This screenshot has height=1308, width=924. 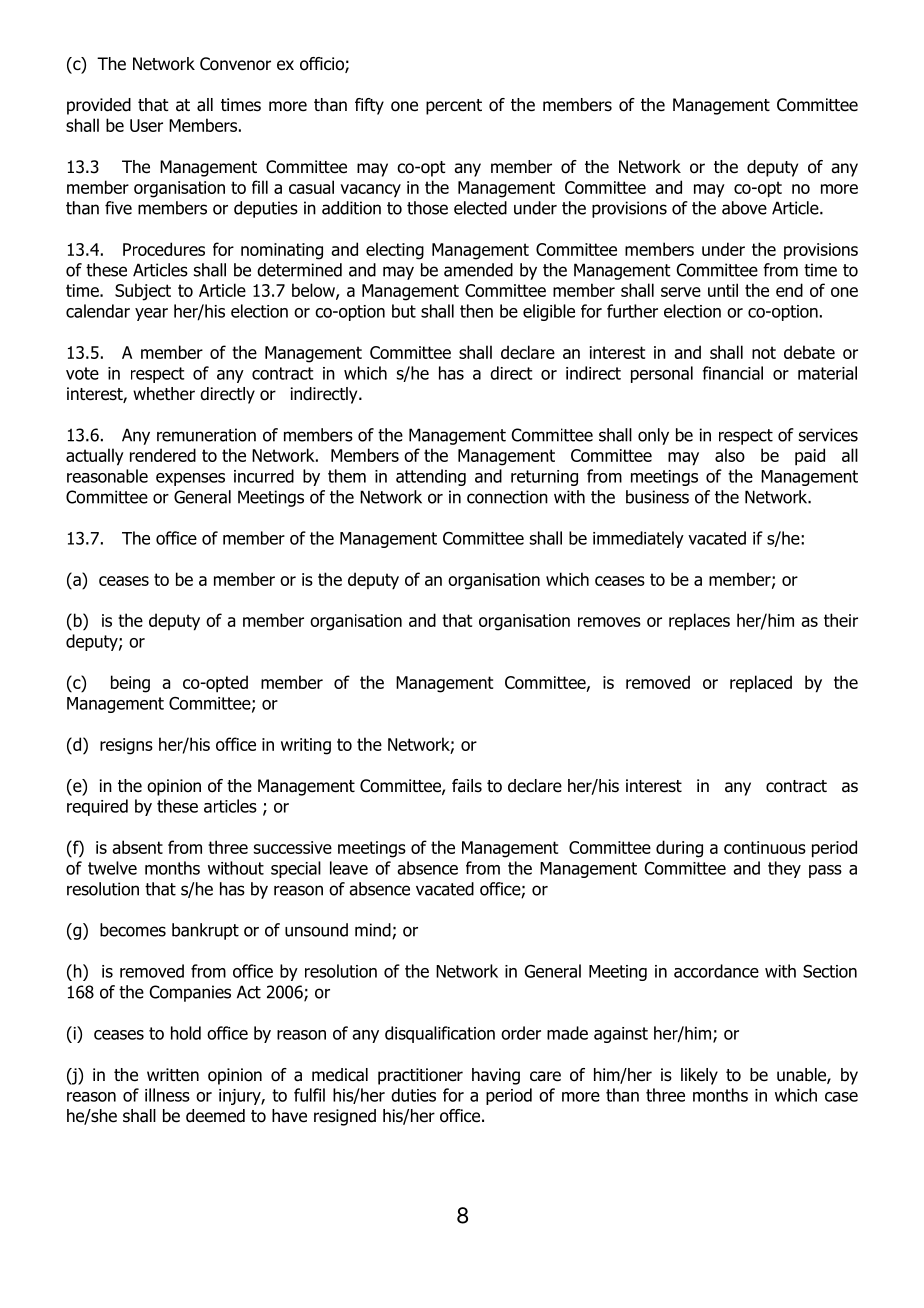 What do you see at coordinates (146, 125) in the screenshot?
I see `User` at bounding box center [146, 125].
